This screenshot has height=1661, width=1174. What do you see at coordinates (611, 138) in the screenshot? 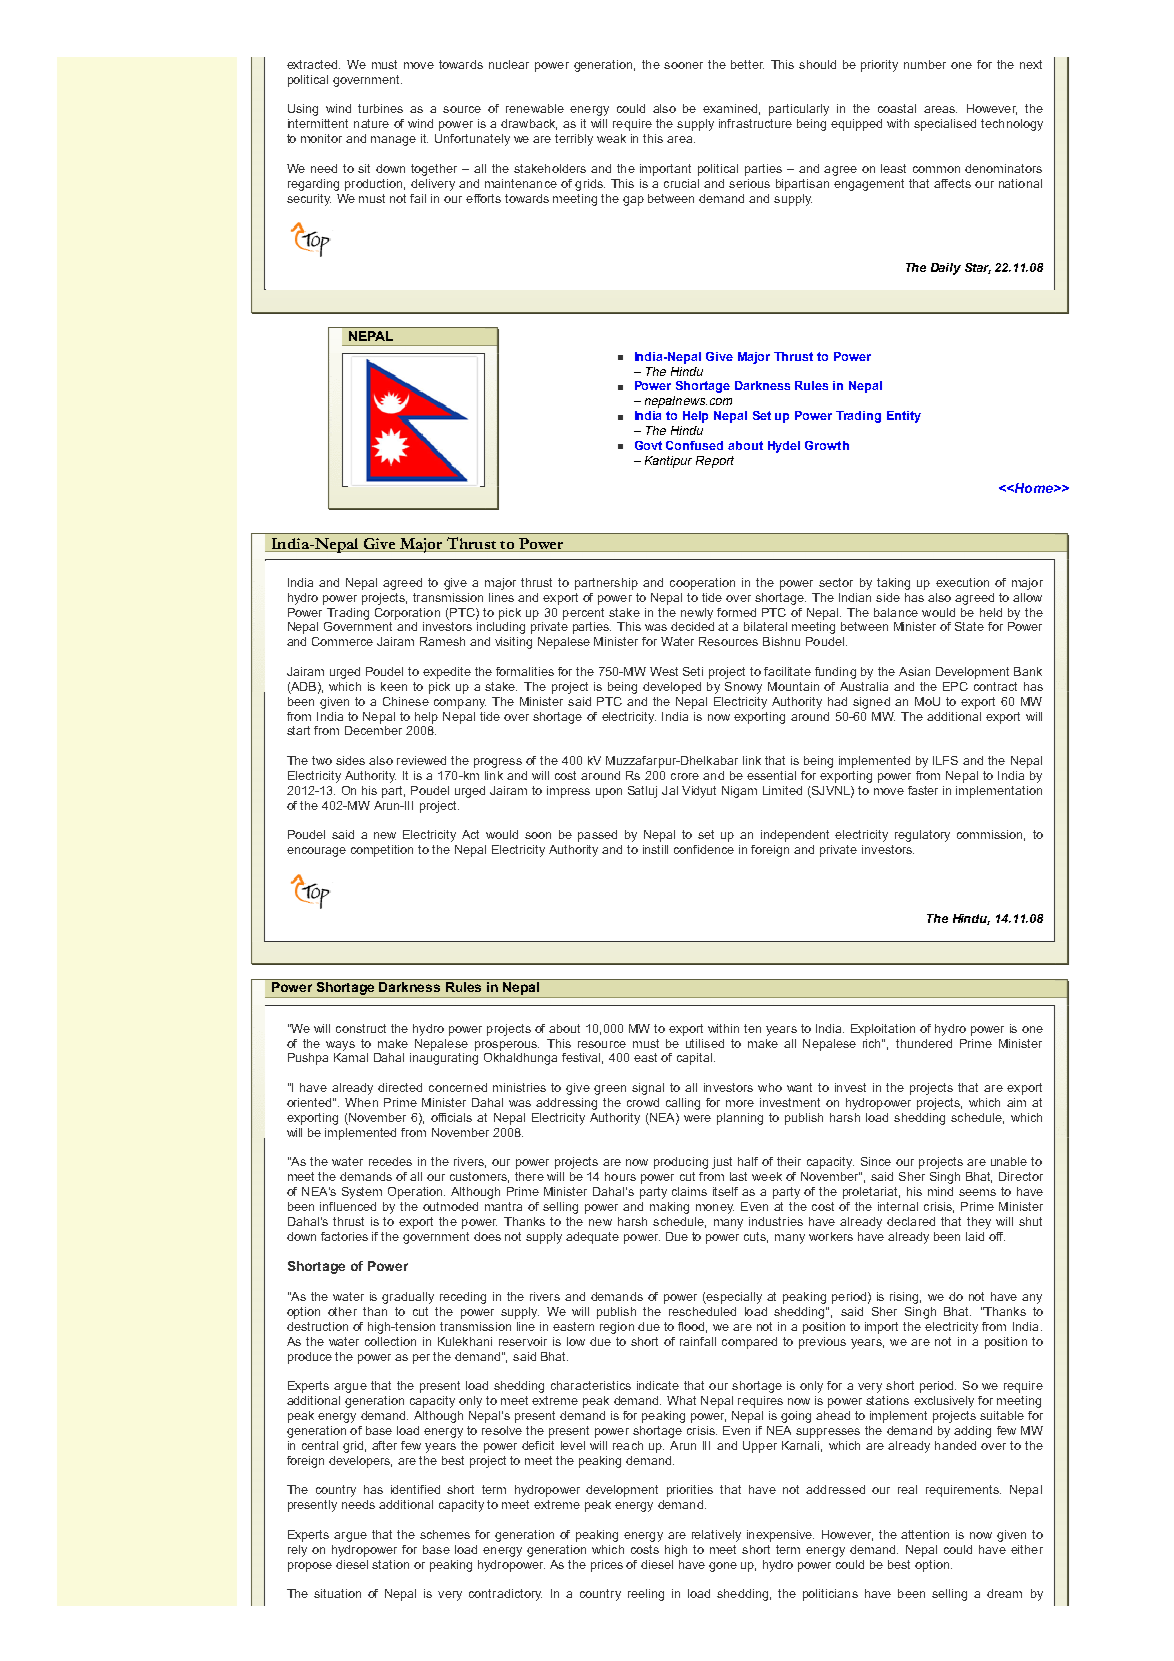
I see `weak` at bounding box center [611, 138].
